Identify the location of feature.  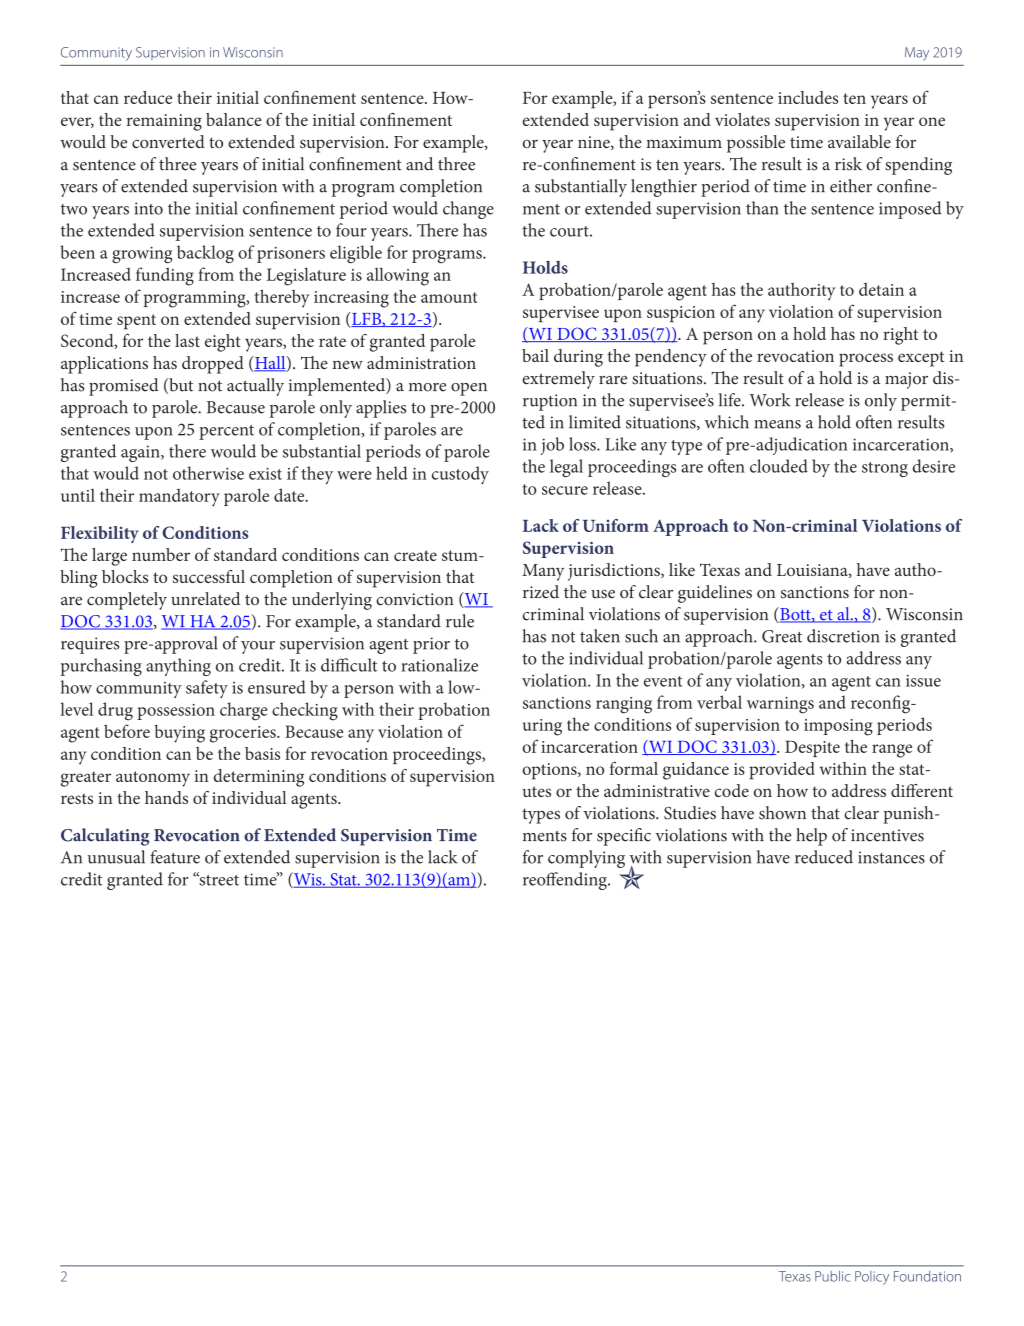
(175, 857).
